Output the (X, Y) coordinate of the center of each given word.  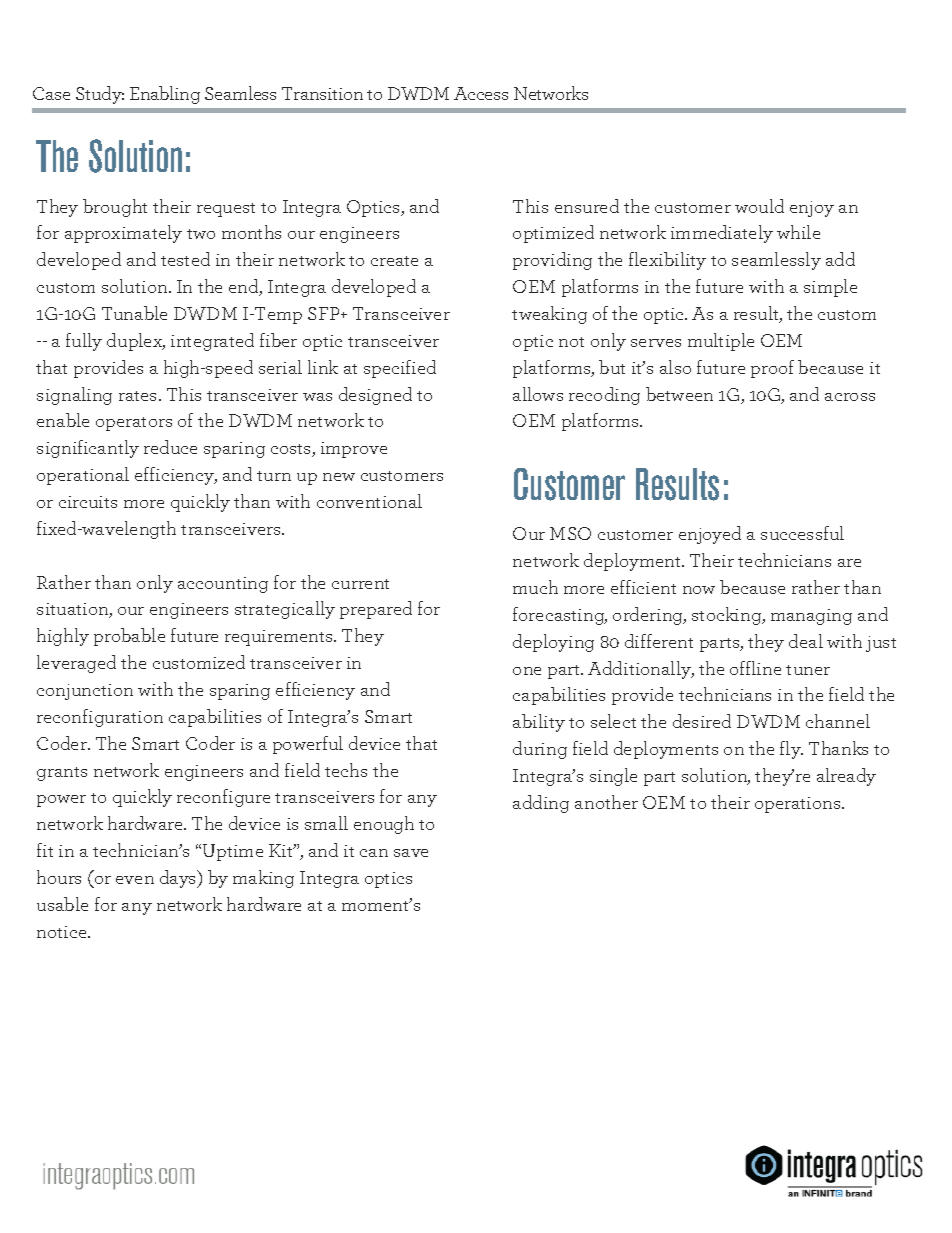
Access (481, 93)
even (135, 880)
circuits (88, 502)
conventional (369, 501)
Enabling (165, 95)
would (759, 206)
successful (802, 533)
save (411, 853)
